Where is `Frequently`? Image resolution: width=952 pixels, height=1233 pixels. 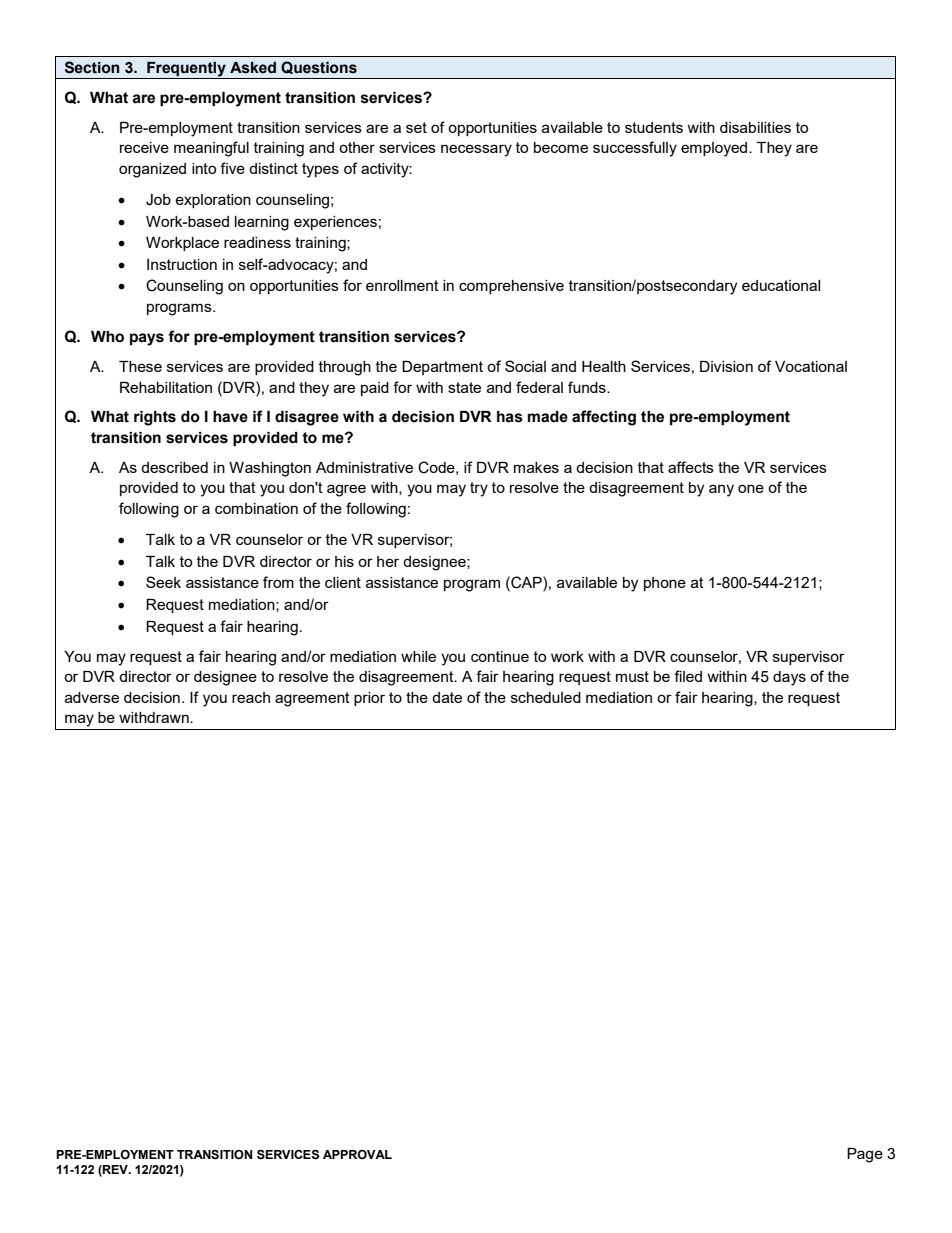
Frequently is located at coordinates (186, 70).
